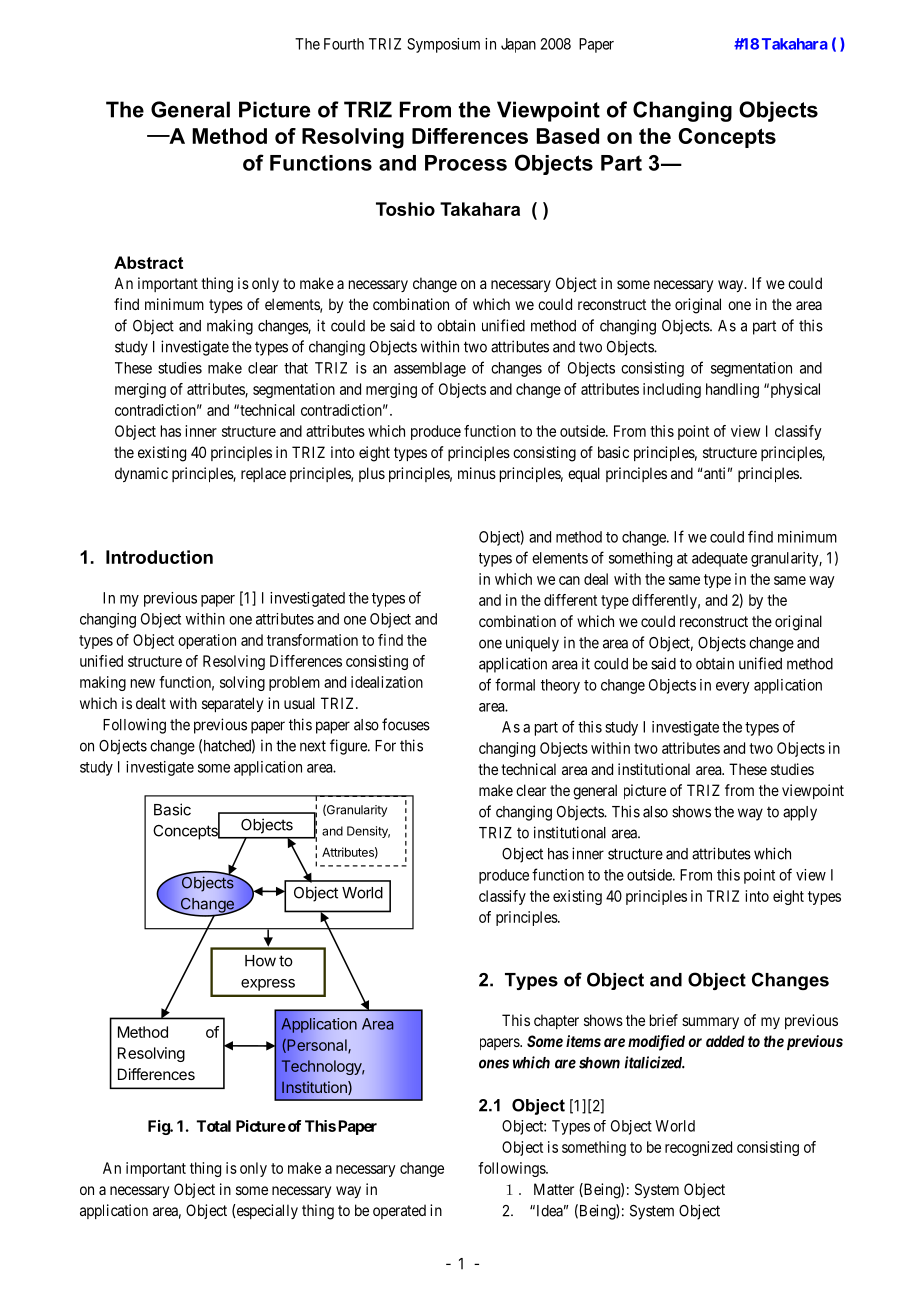 The width and height of the screenshot is (924, 1308). What do you see at coordinates (344, 44) in the screenshot?
I see `Fourth` at bounding box center [344, 44].
